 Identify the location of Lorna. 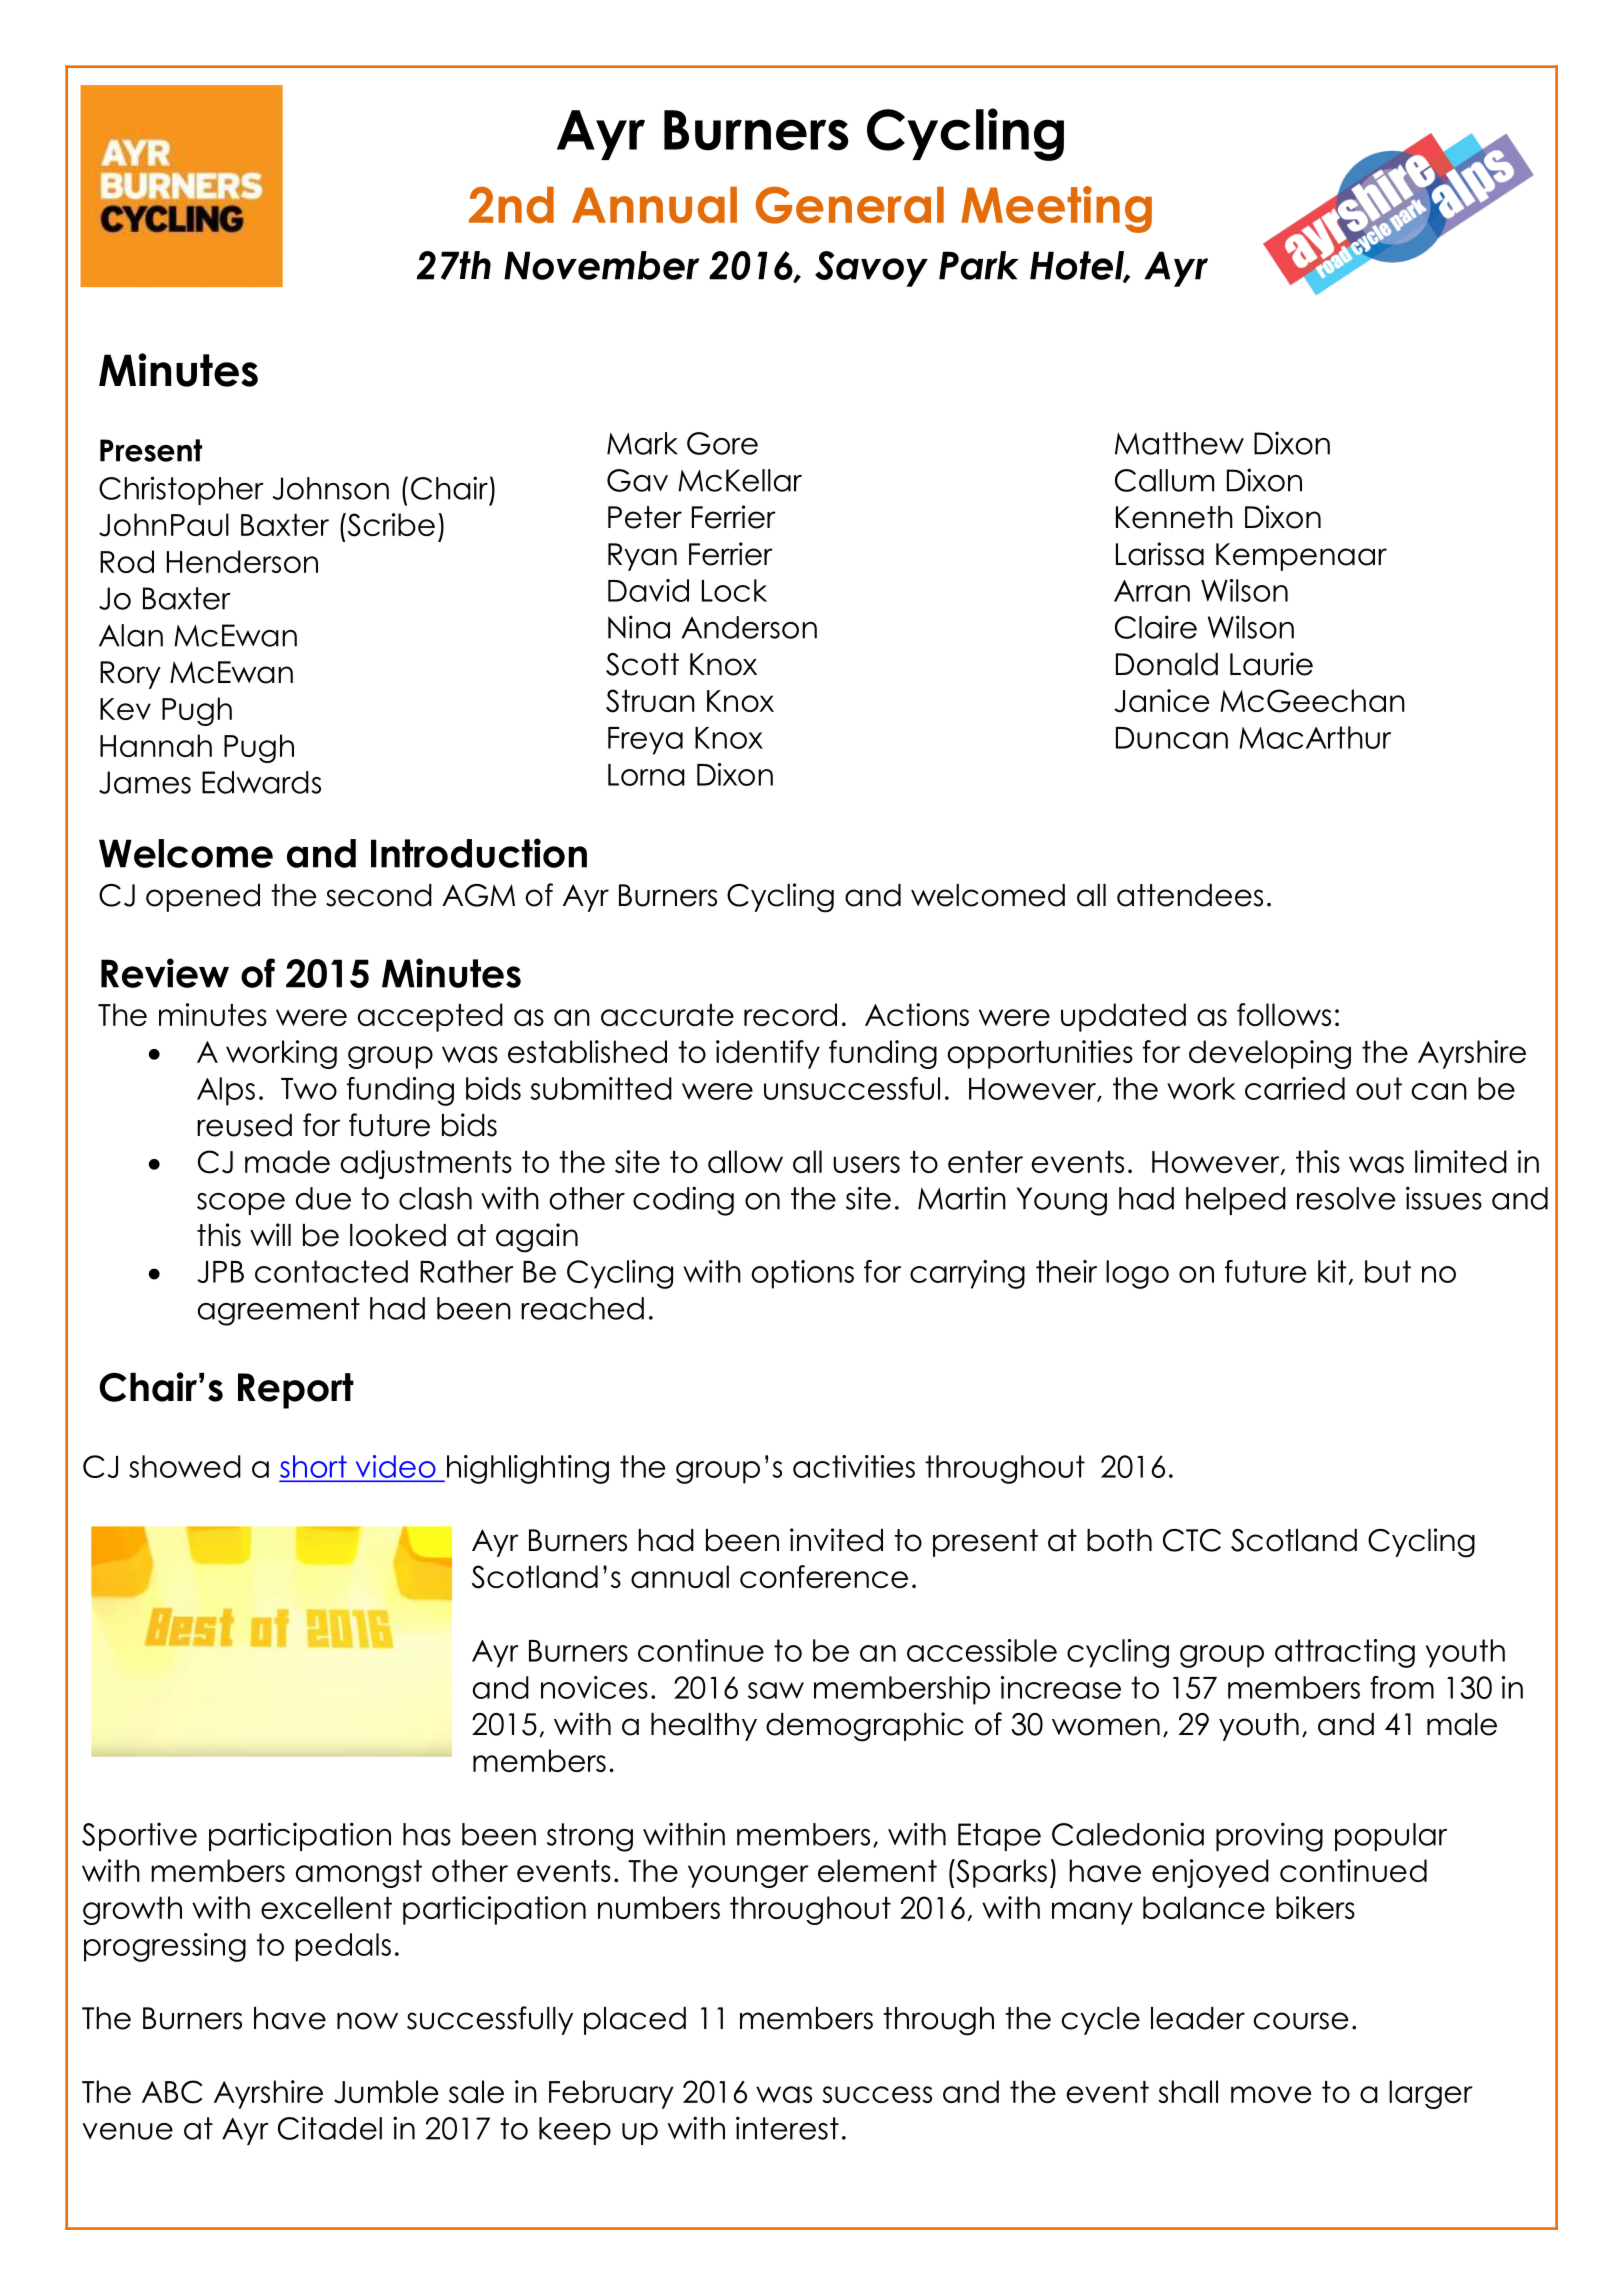
(646, 775).
